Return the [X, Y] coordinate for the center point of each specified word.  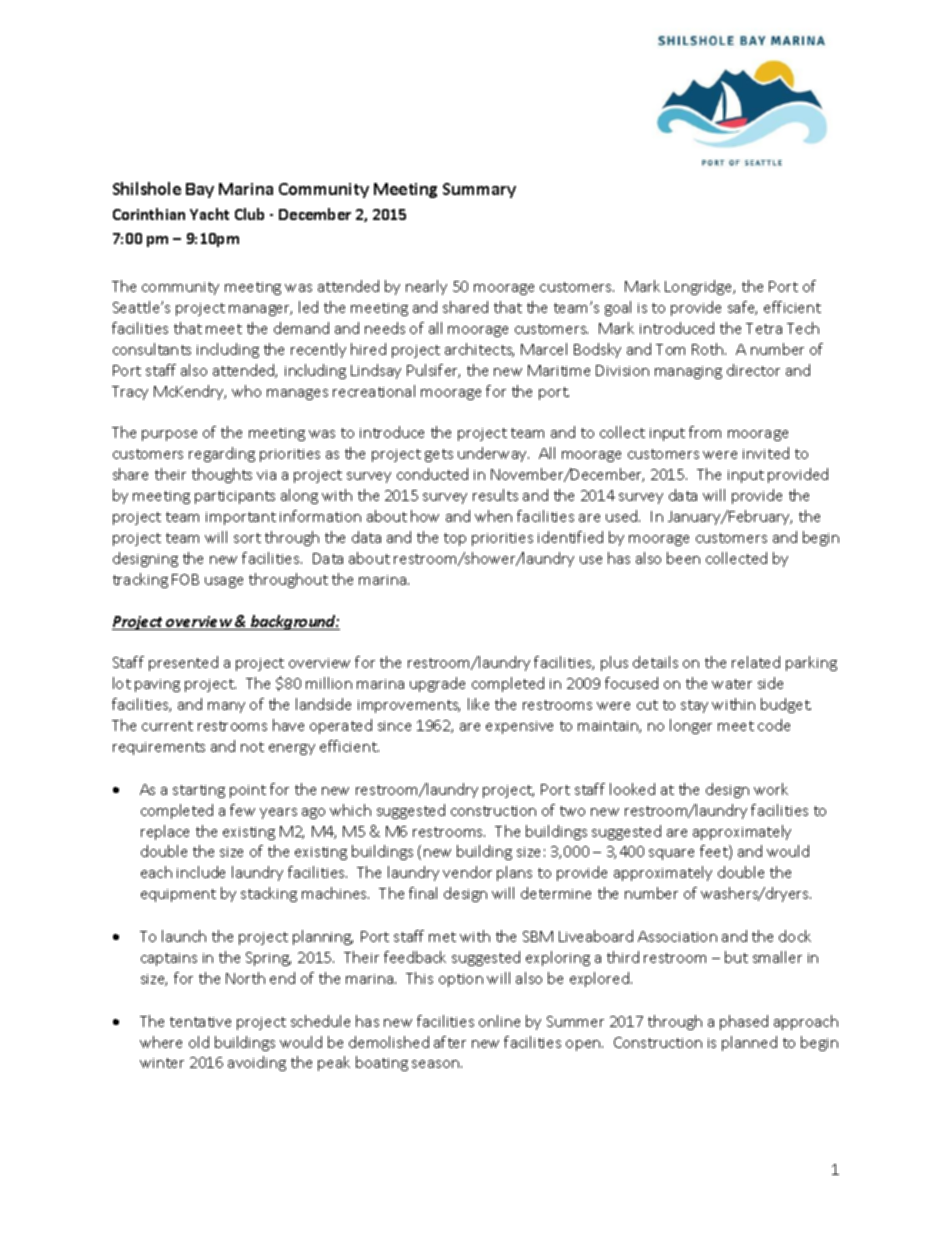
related [756, 662]
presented [183, 663]
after [450, 1042]
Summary [479, 190]
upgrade [437, 684]
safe [742, 308]
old [199, 1042]
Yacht [209, 214]
